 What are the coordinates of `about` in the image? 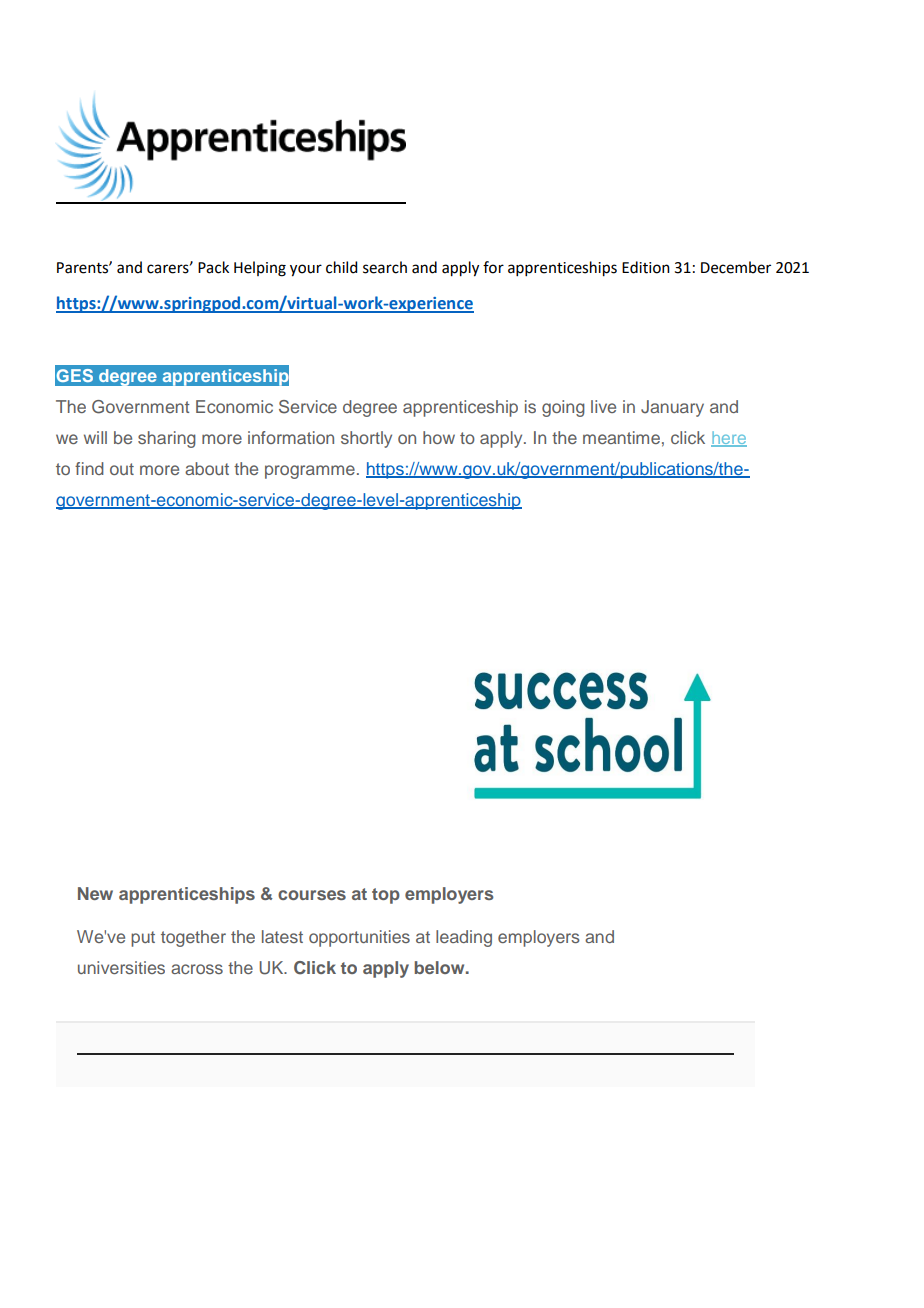 It's located at (207, 468).
